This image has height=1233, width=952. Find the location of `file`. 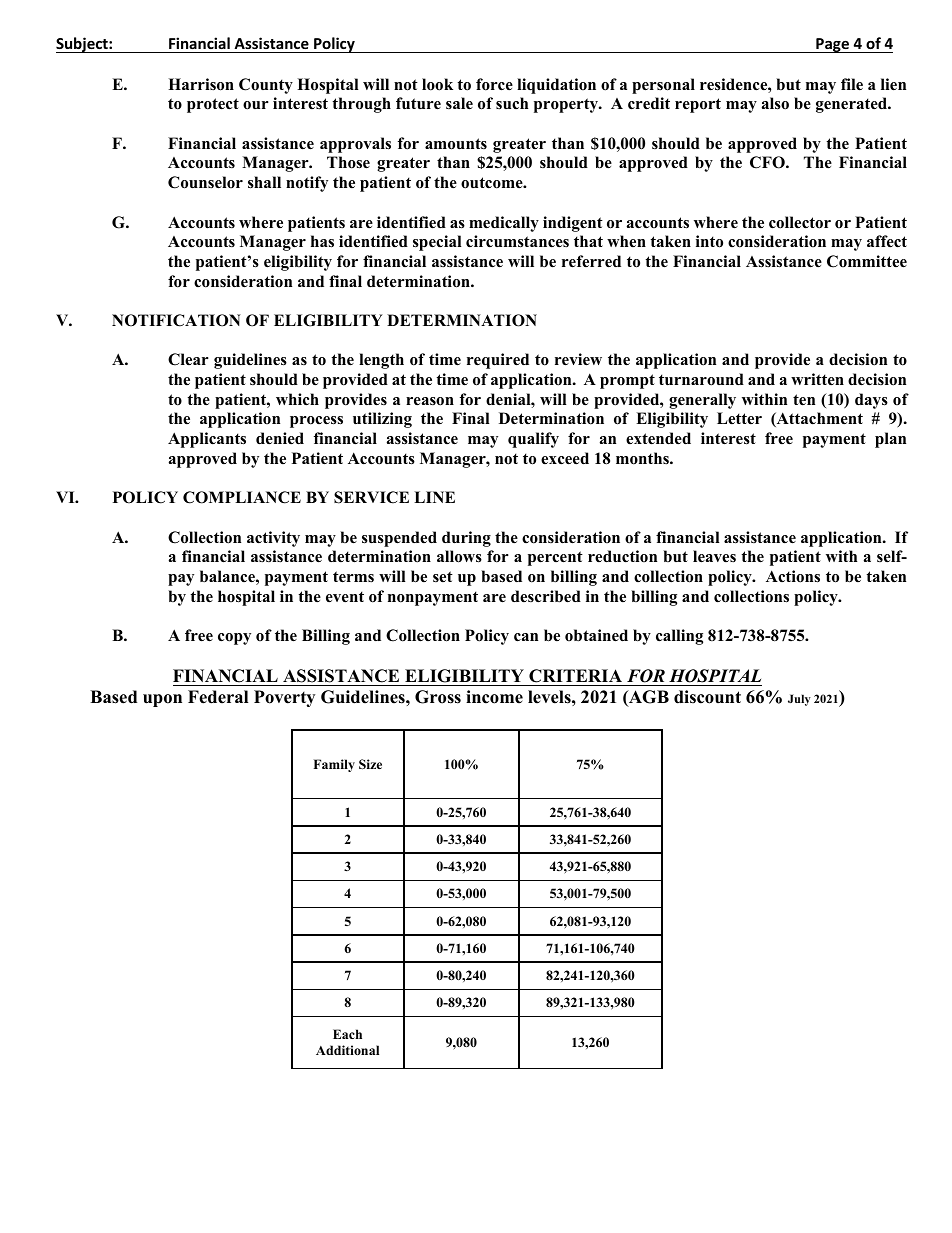

file is located at coordinates (852, 84).
